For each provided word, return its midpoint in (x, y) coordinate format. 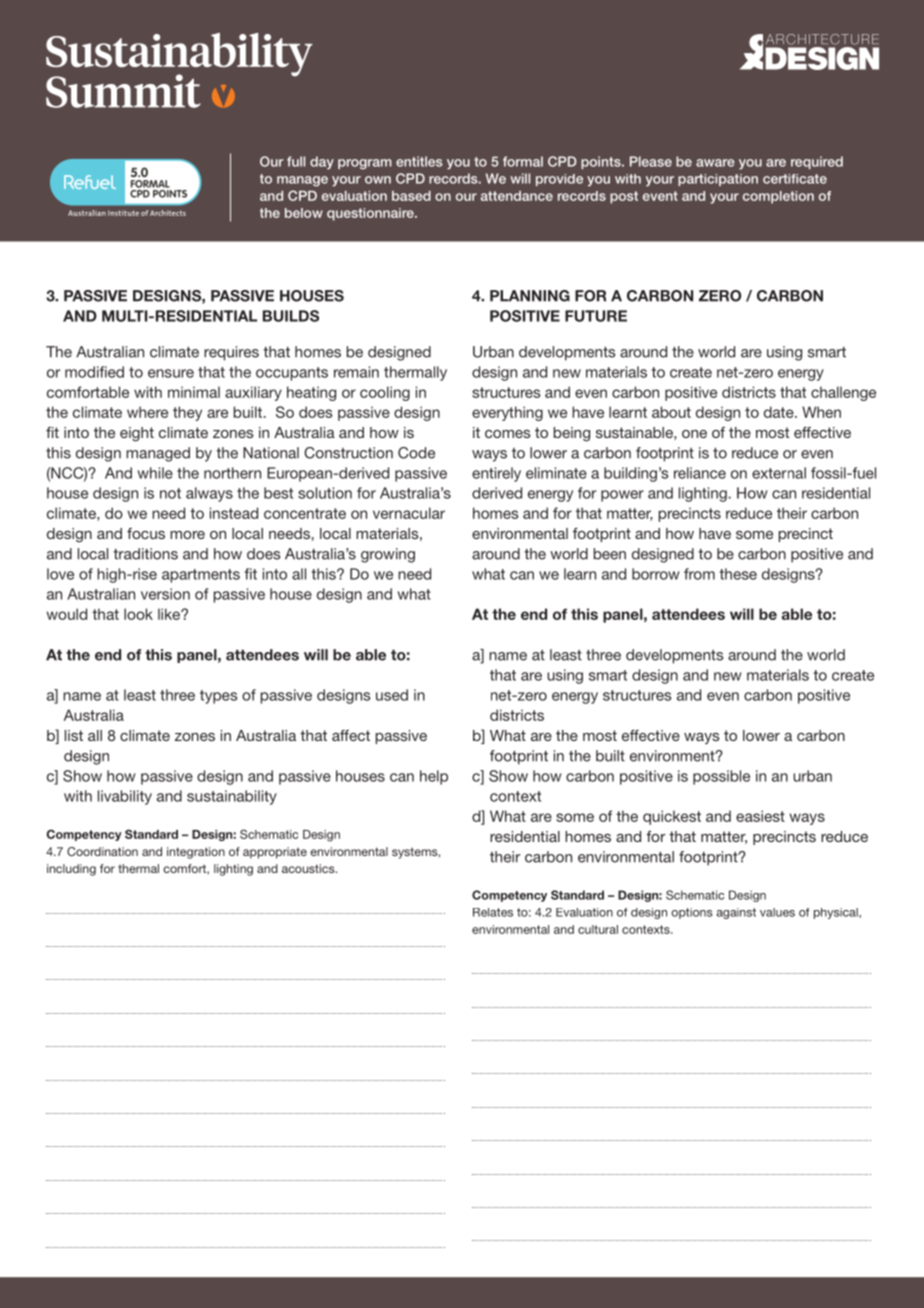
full (296, 161)
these (738, 574)
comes (508, 434)
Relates (493, 912)
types (218, 697)
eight (137, 434)
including (71, 870)
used (392, 695)
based (411, 196)
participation (718, 180)
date (780, 412)
